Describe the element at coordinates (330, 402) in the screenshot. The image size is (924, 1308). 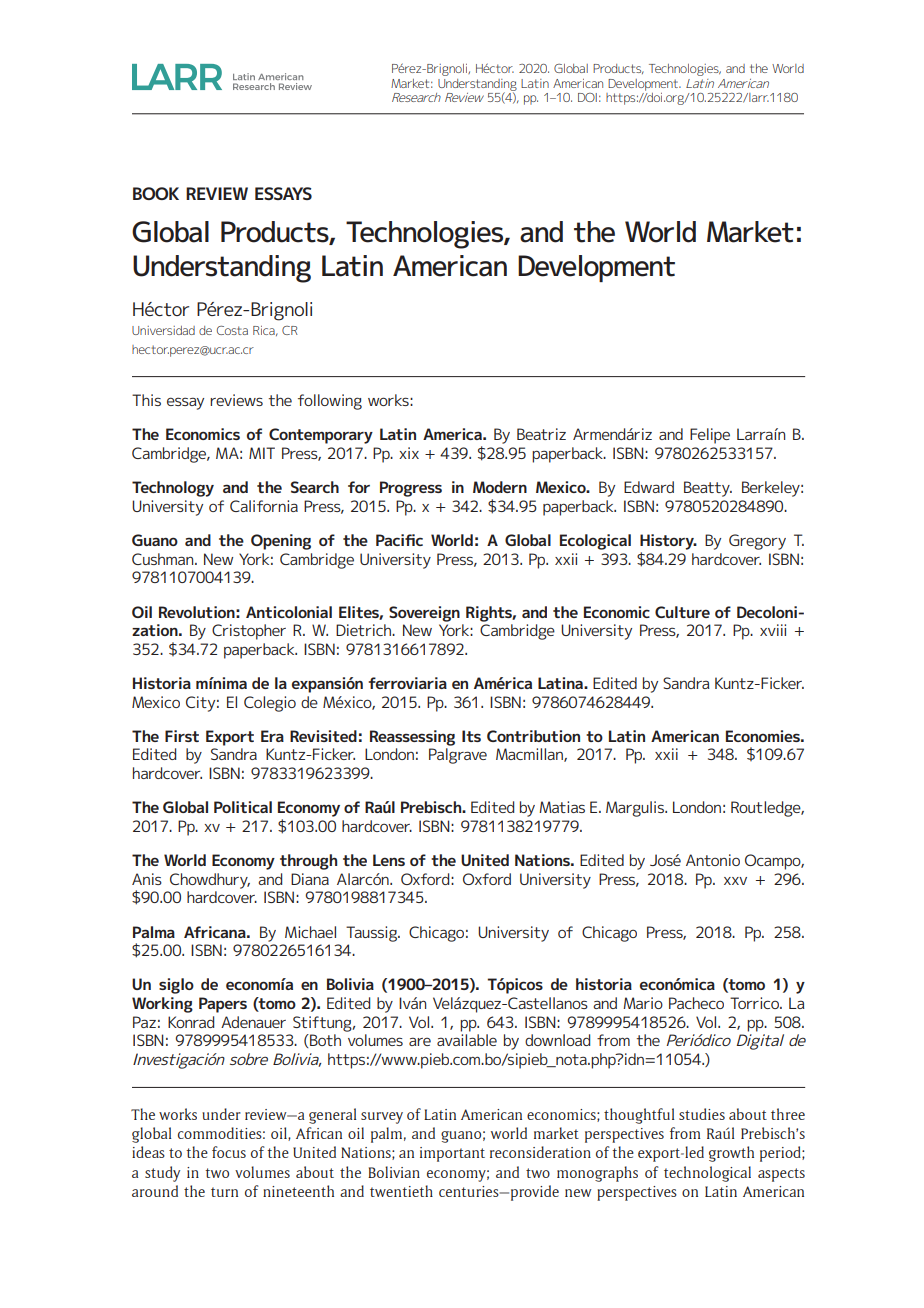
I see `following` at that location.
